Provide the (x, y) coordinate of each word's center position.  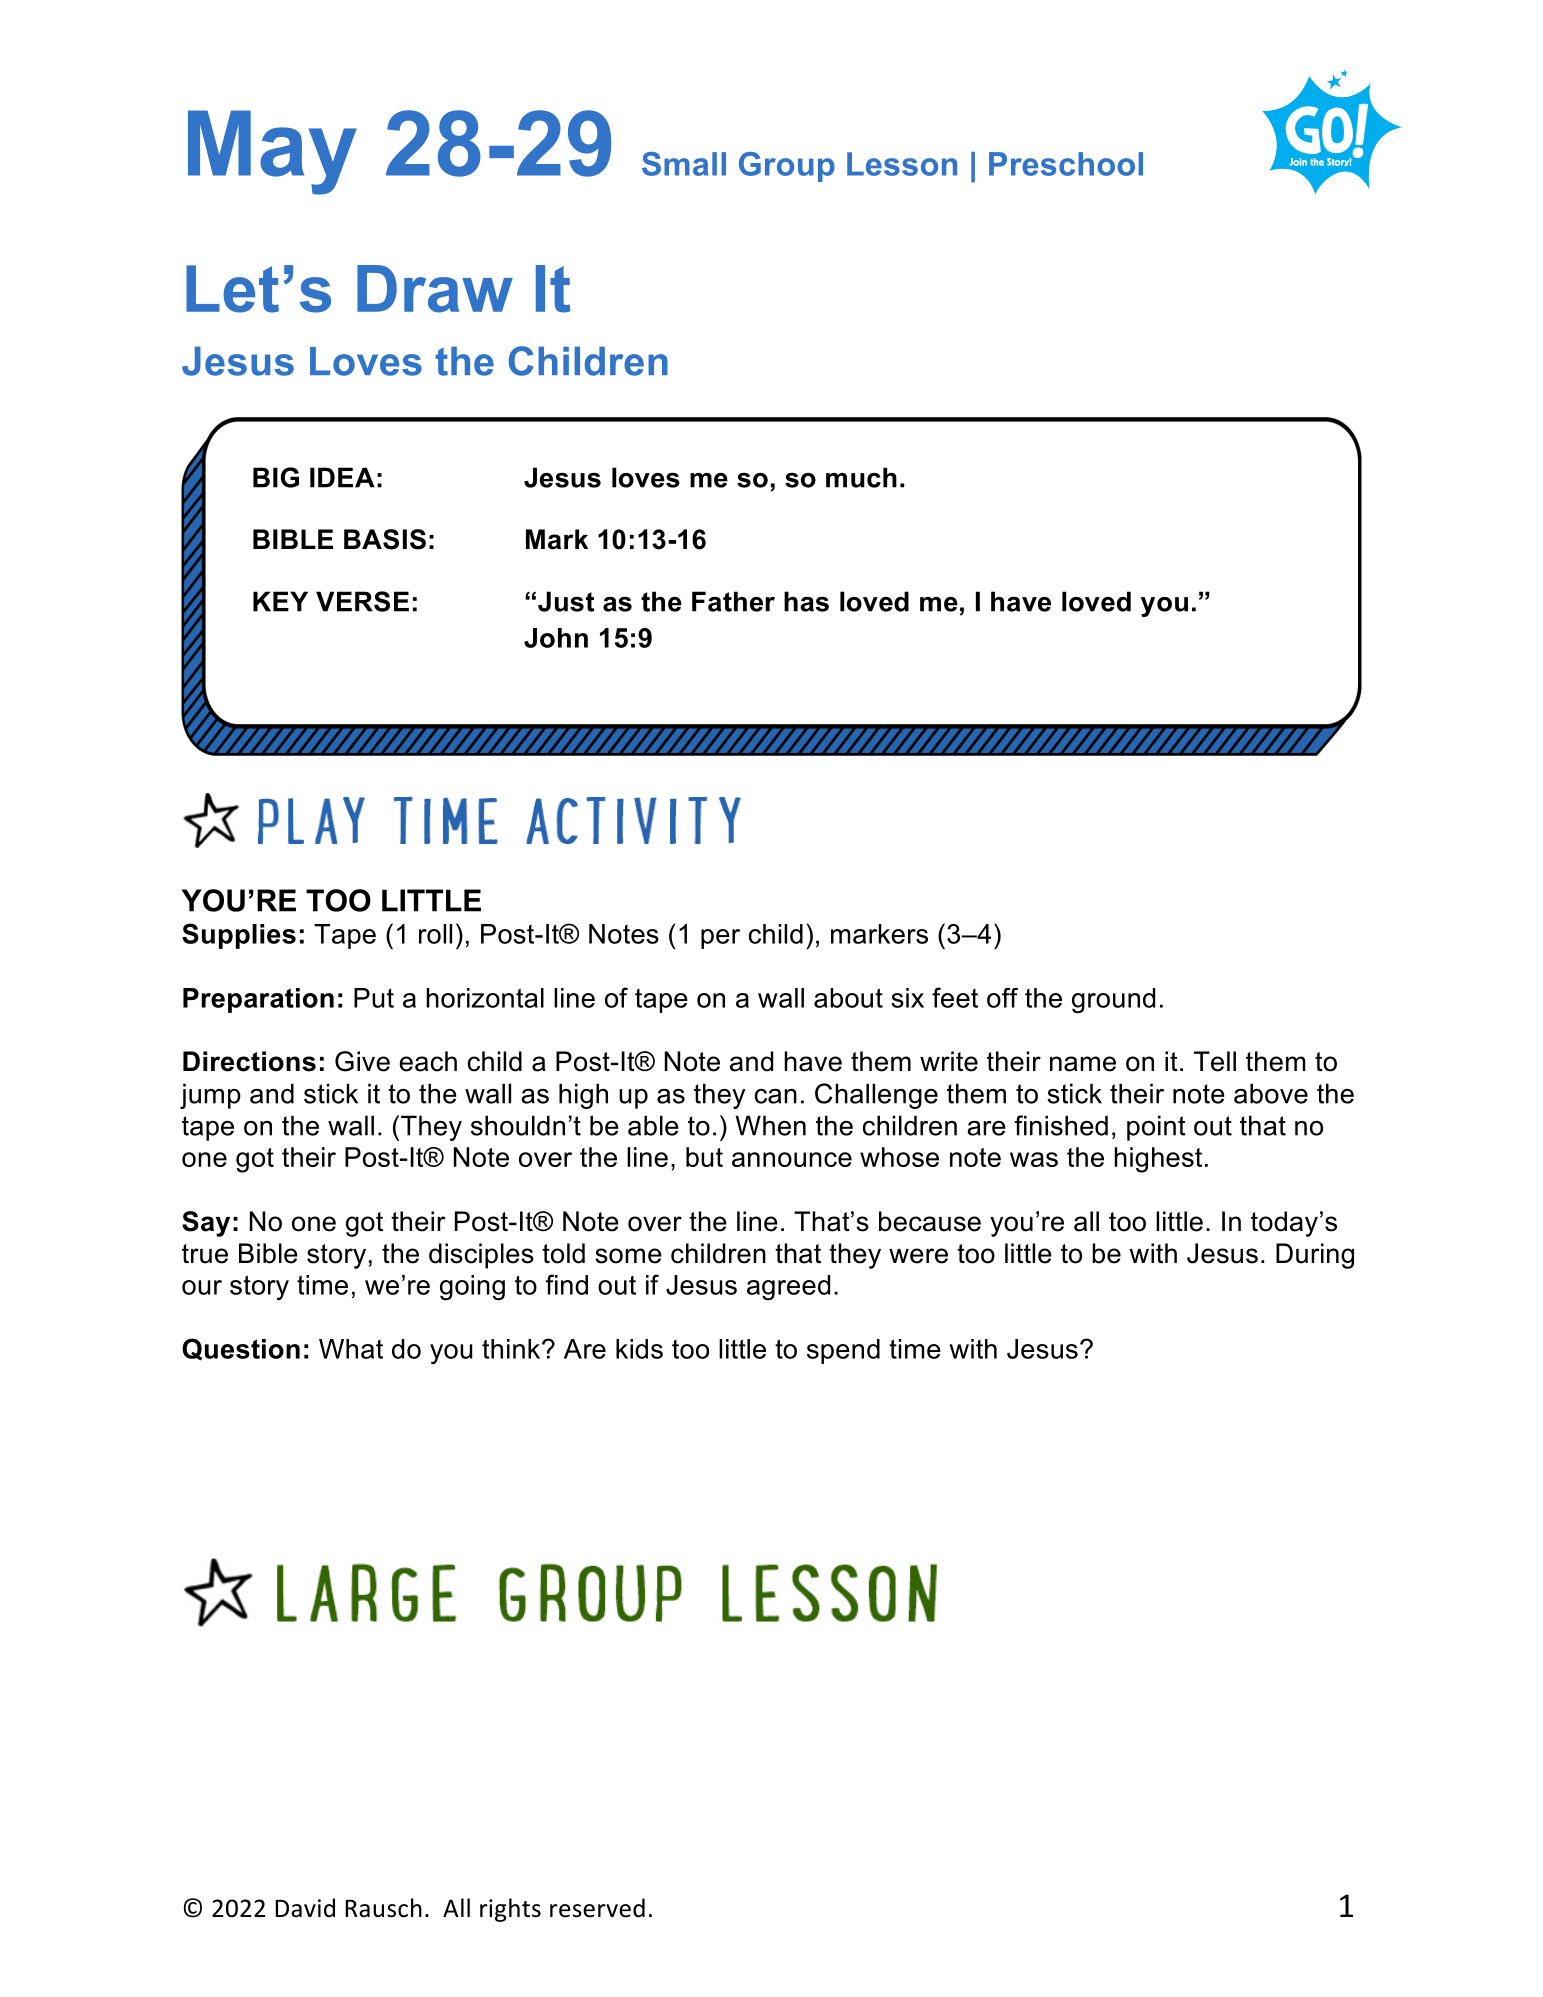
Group (787, 167)
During (1315, 1256)
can (776, 1096)
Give (362, 1061)
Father (733, 601)
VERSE (362, 601)
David (305, 1908)
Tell (1215, 1061)
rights (510, 1910)
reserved (597, 1908)
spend (843, 1351)
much (861, 477)
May (272, 152)
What (351, 1349)
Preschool (1066, 164)
